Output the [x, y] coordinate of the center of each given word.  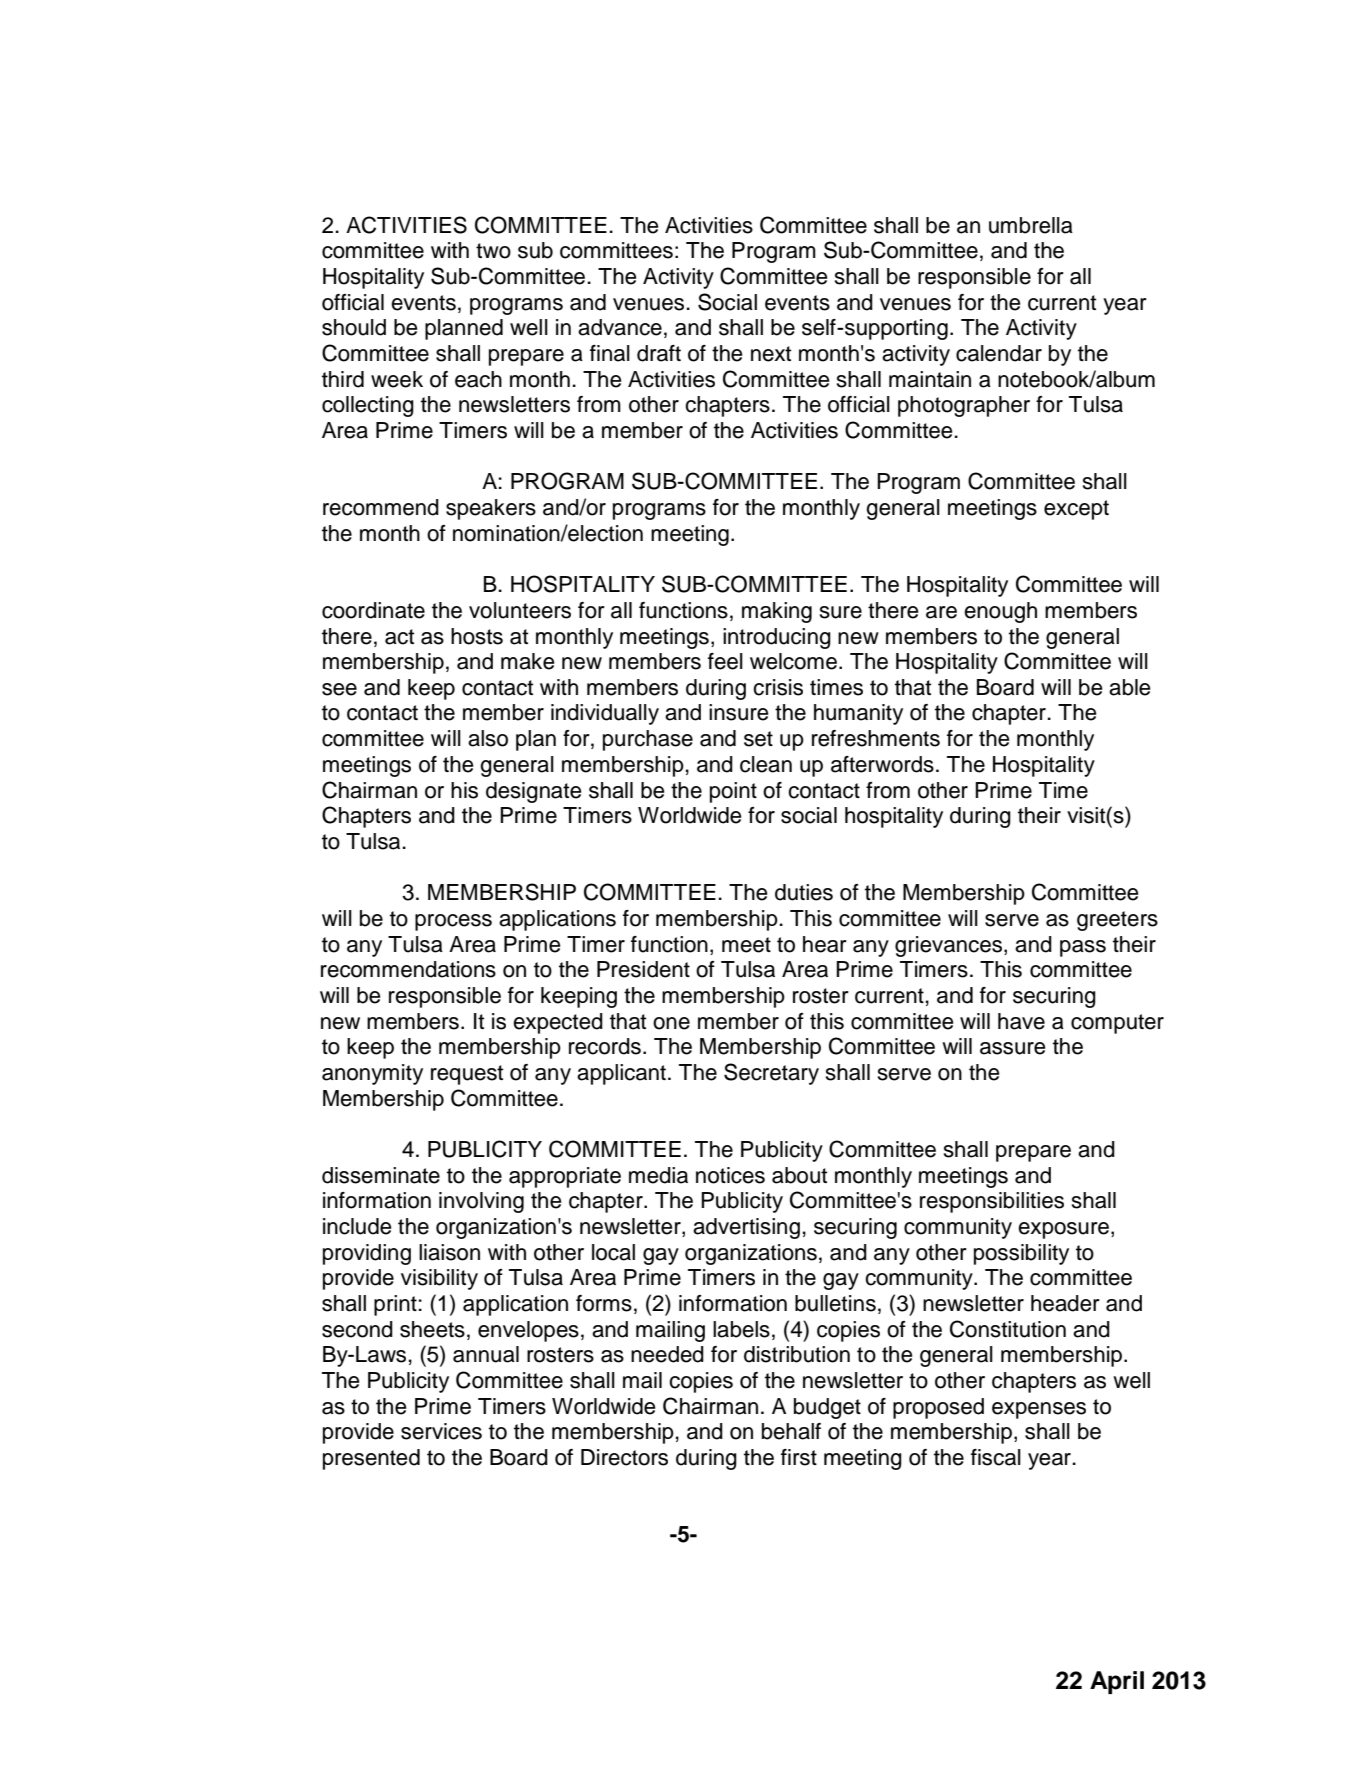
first [799, 1457]
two [493, 251]
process [453, 922]
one [671, 1023]
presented [371, 1459]
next [771, 354]
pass [1083, 948]
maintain [930, 379]
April [1117, 1682]
